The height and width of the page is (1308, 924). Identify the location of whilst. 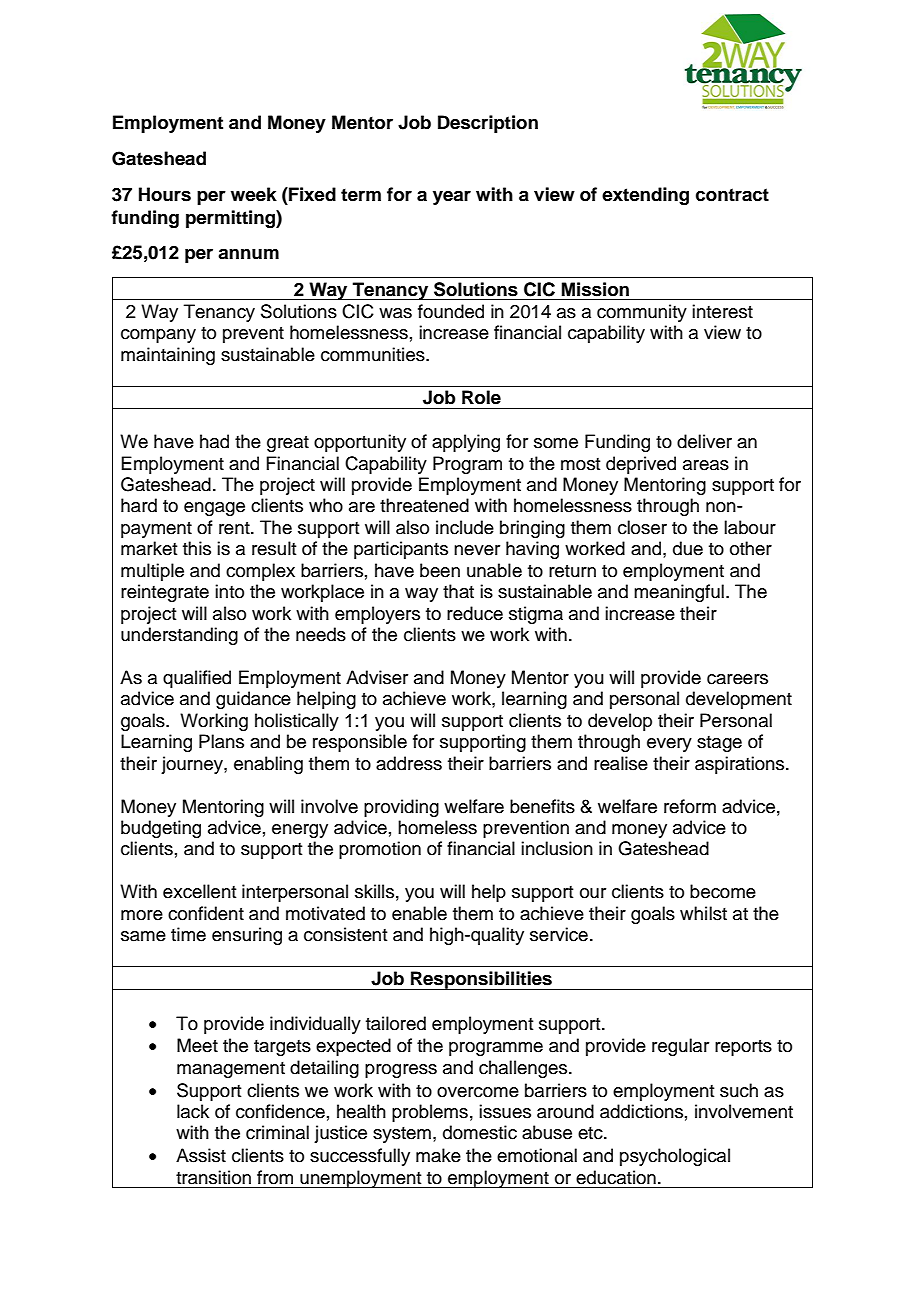
(703, 913).
